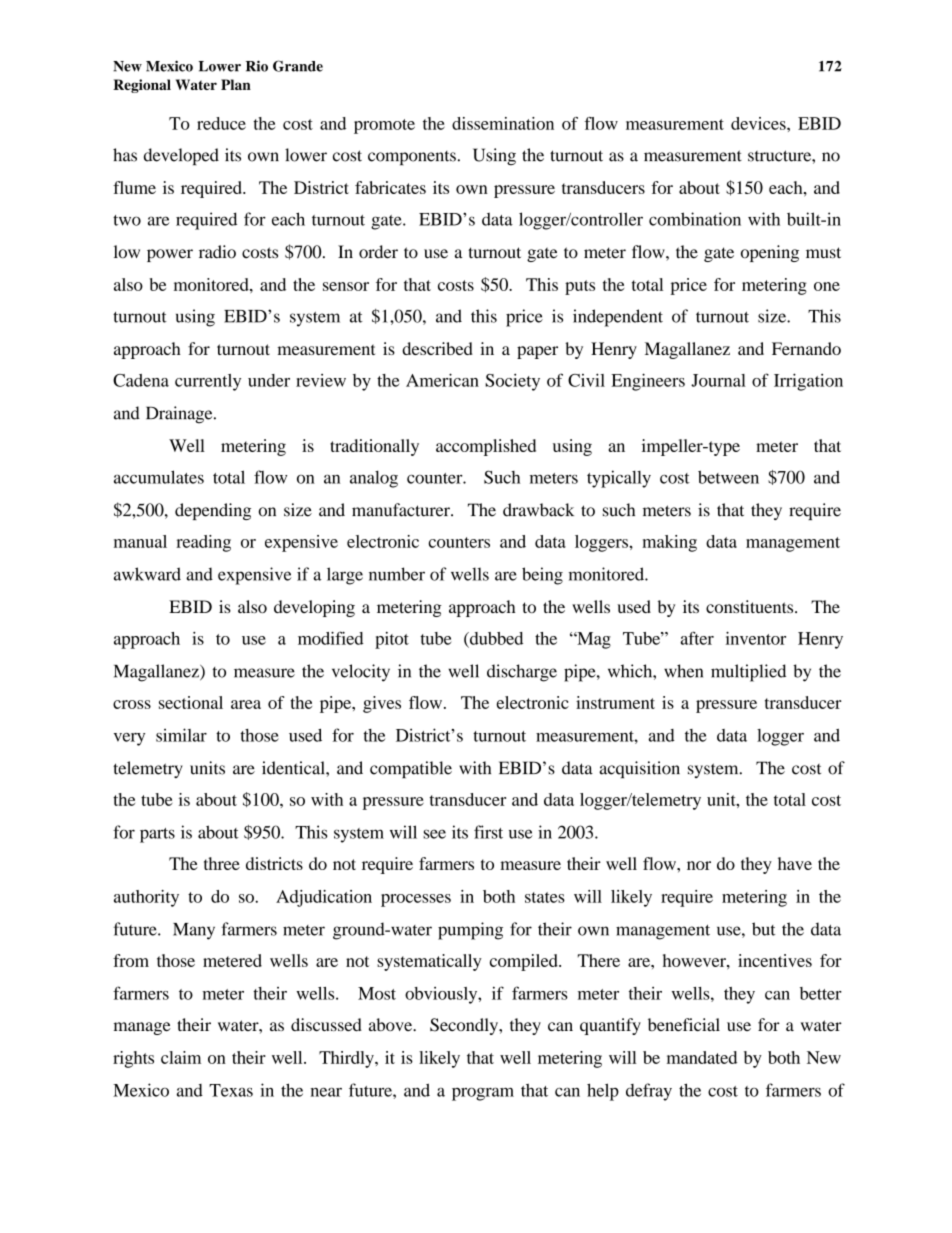 This screenshot has width=952, height=1233. Describe the element at coordinates (702, 1057) in the screenshot. I see `mandated` at that location.
